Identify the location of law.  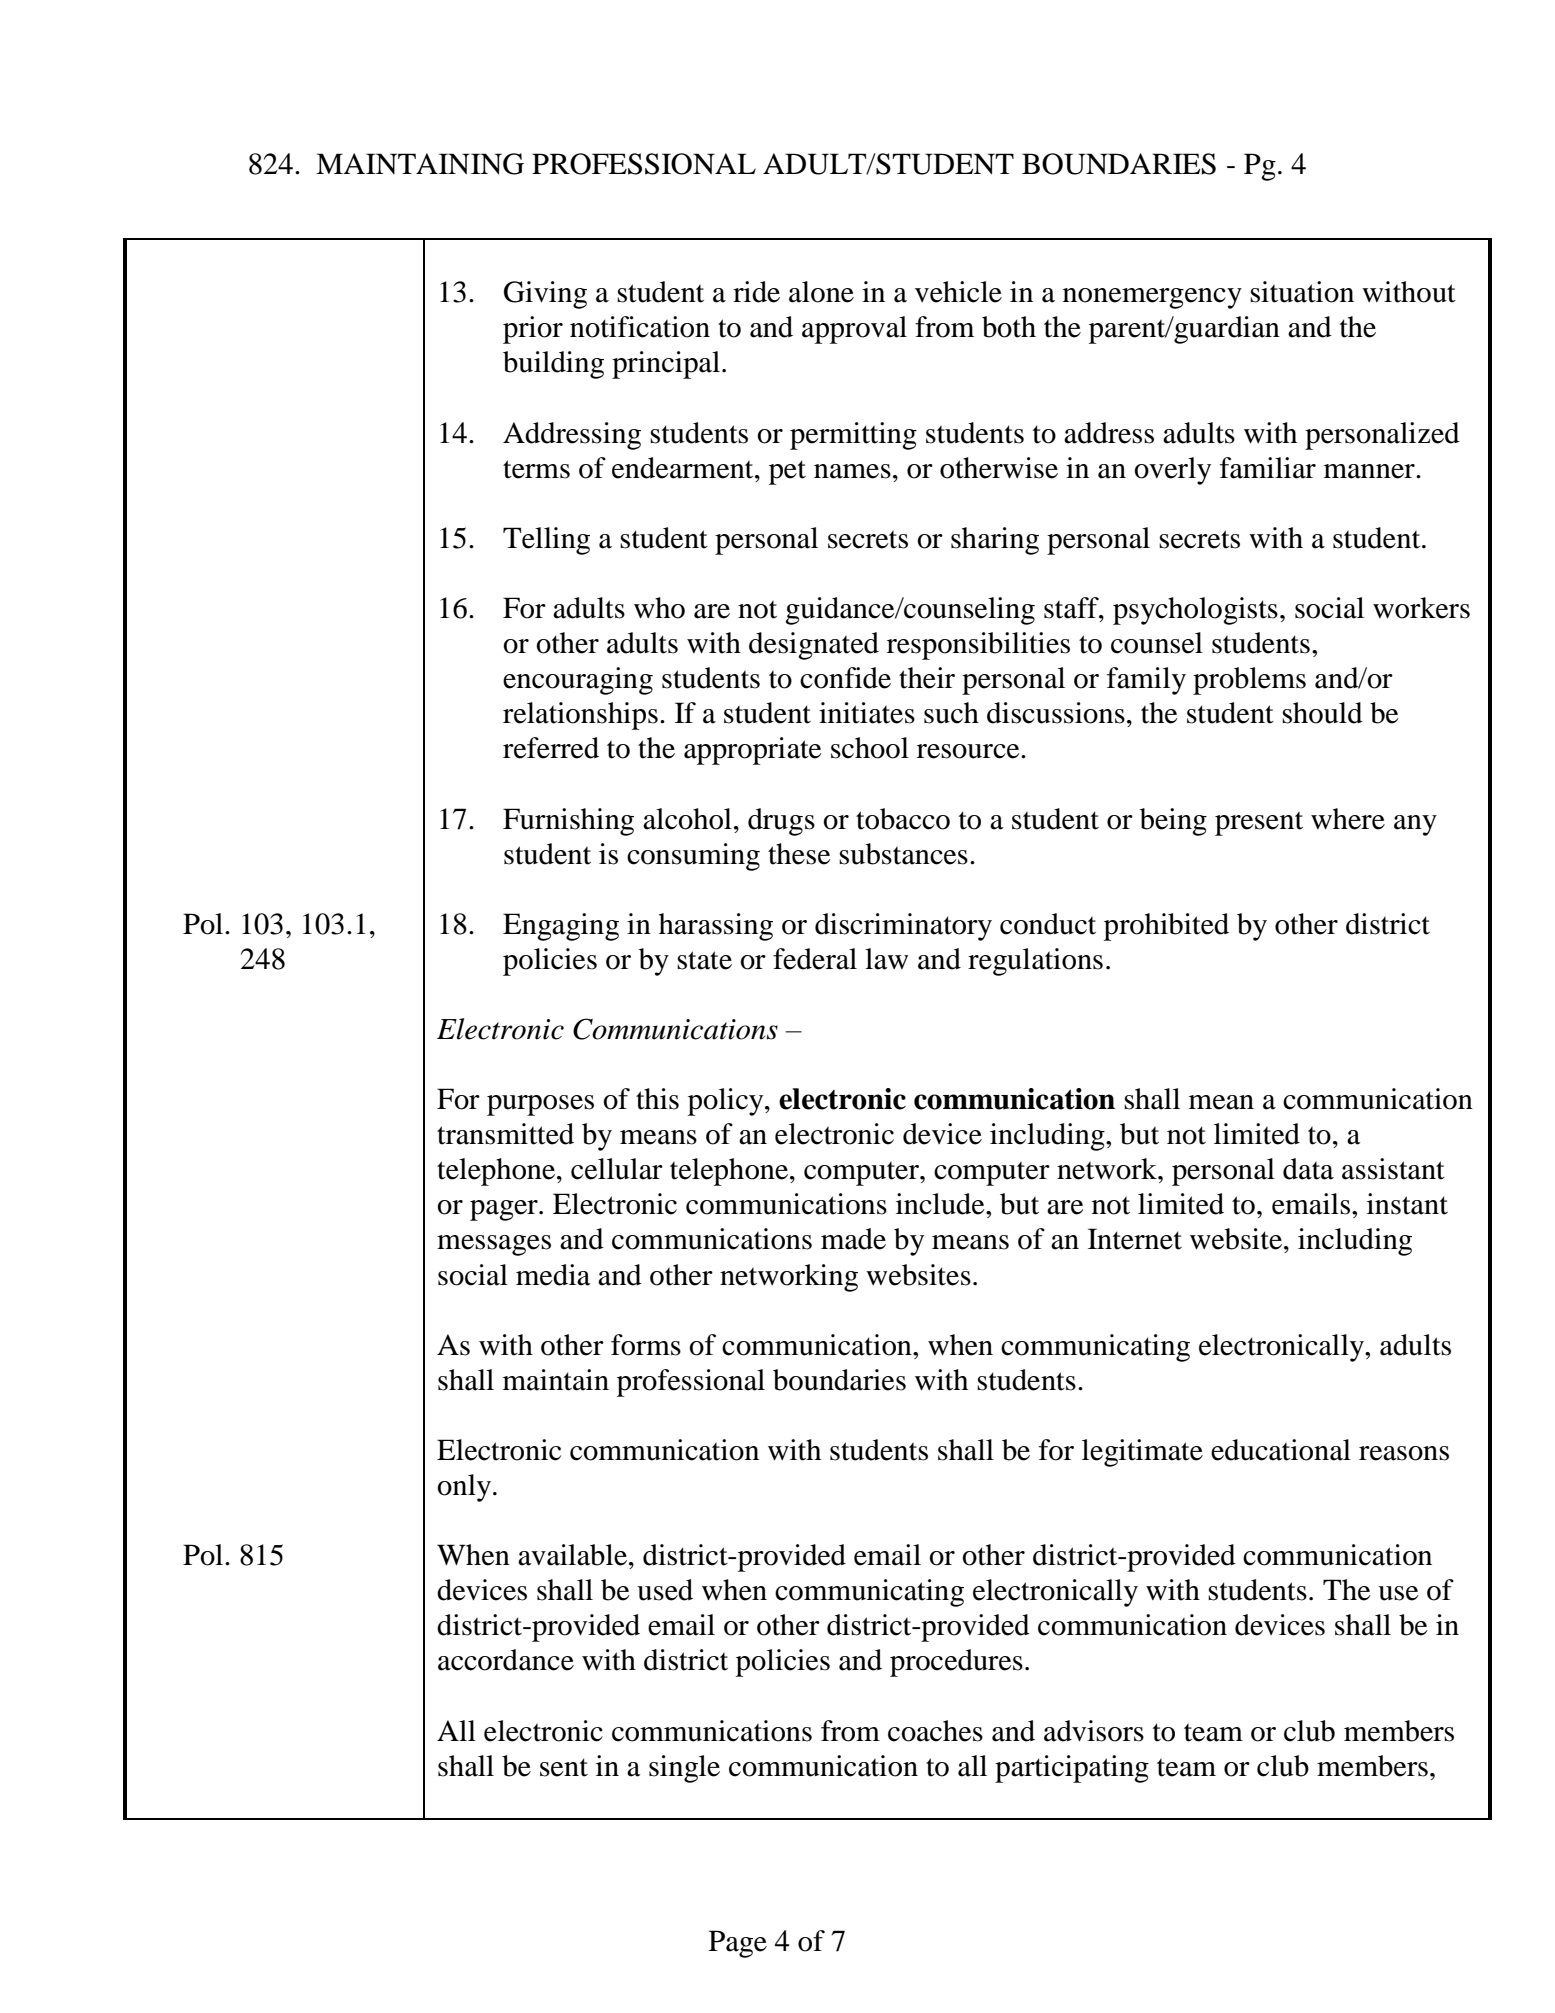
(886, 959).
